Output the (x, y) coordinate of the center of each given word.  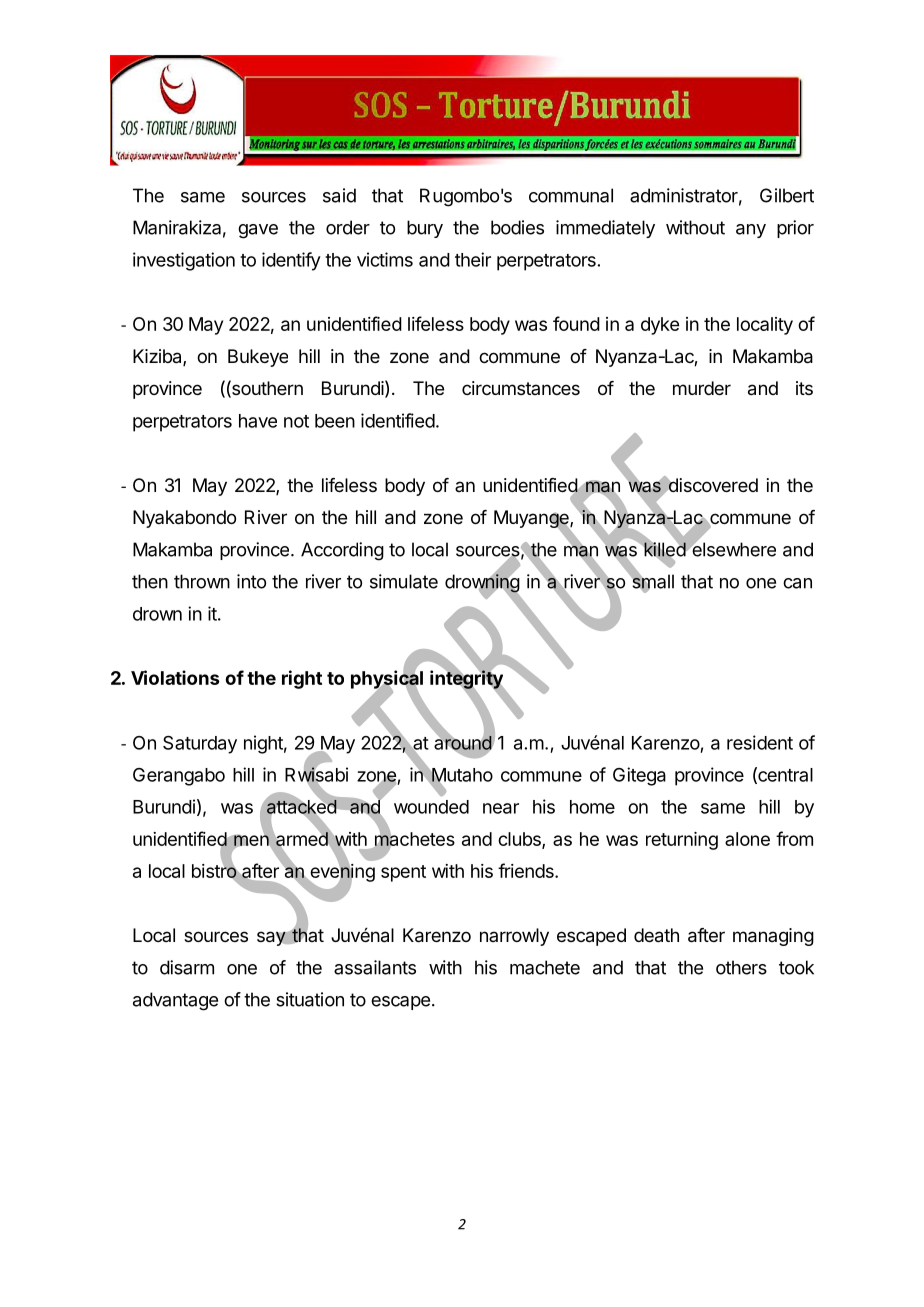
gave (258, 231)
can (797, 583)
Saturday (200, 744)
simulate (404, 581)
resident (760, 742)
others (741, 967)
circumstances (521, 388)
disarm (187, 967)
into (251, 581)
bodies (517, 227)
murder (702, 388)
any (751, 231)
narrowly (514, 937)
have (258, 421)
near (501, 808)
